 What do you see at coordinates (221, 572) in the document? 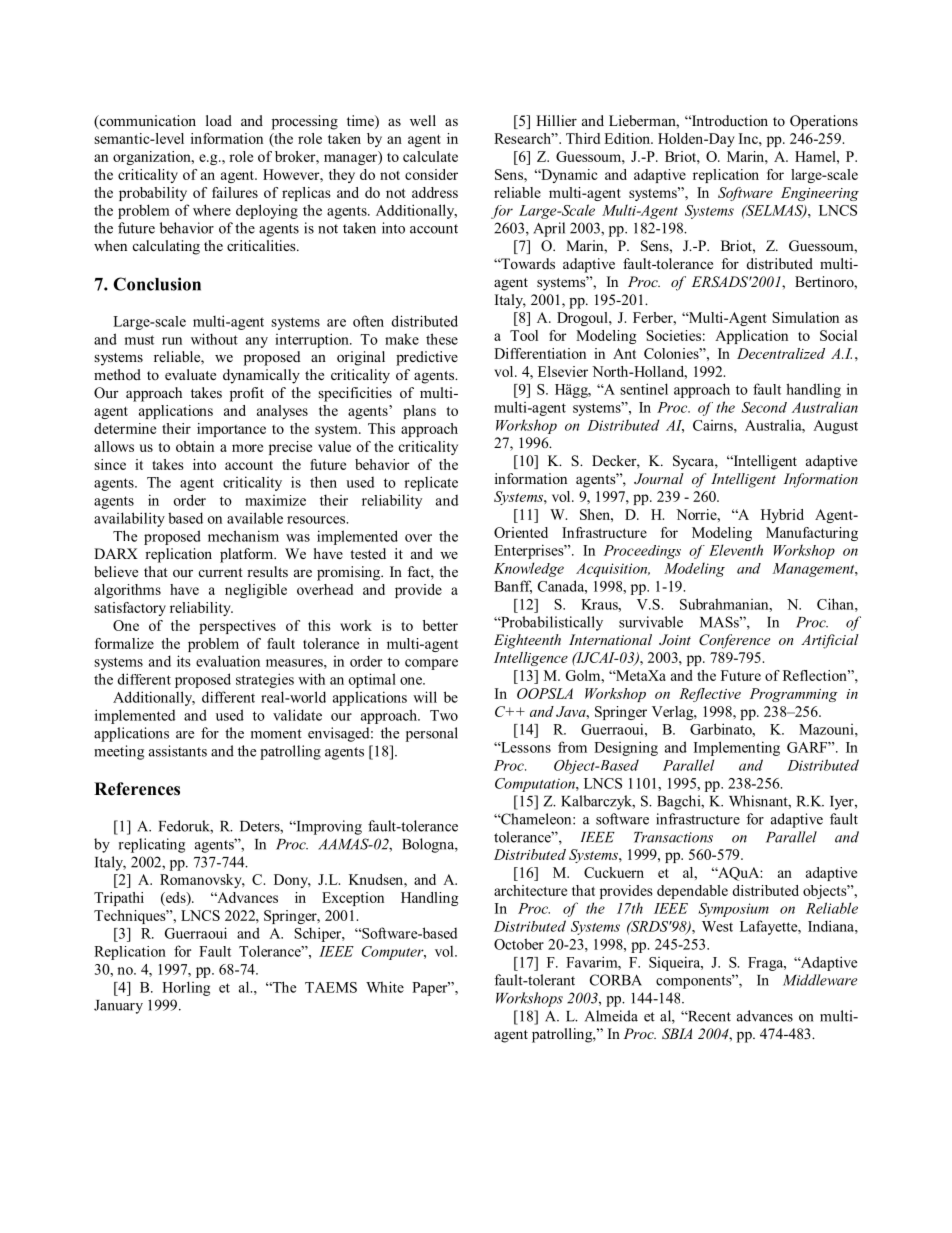
I see `current` at bounding box center [221, 572].
